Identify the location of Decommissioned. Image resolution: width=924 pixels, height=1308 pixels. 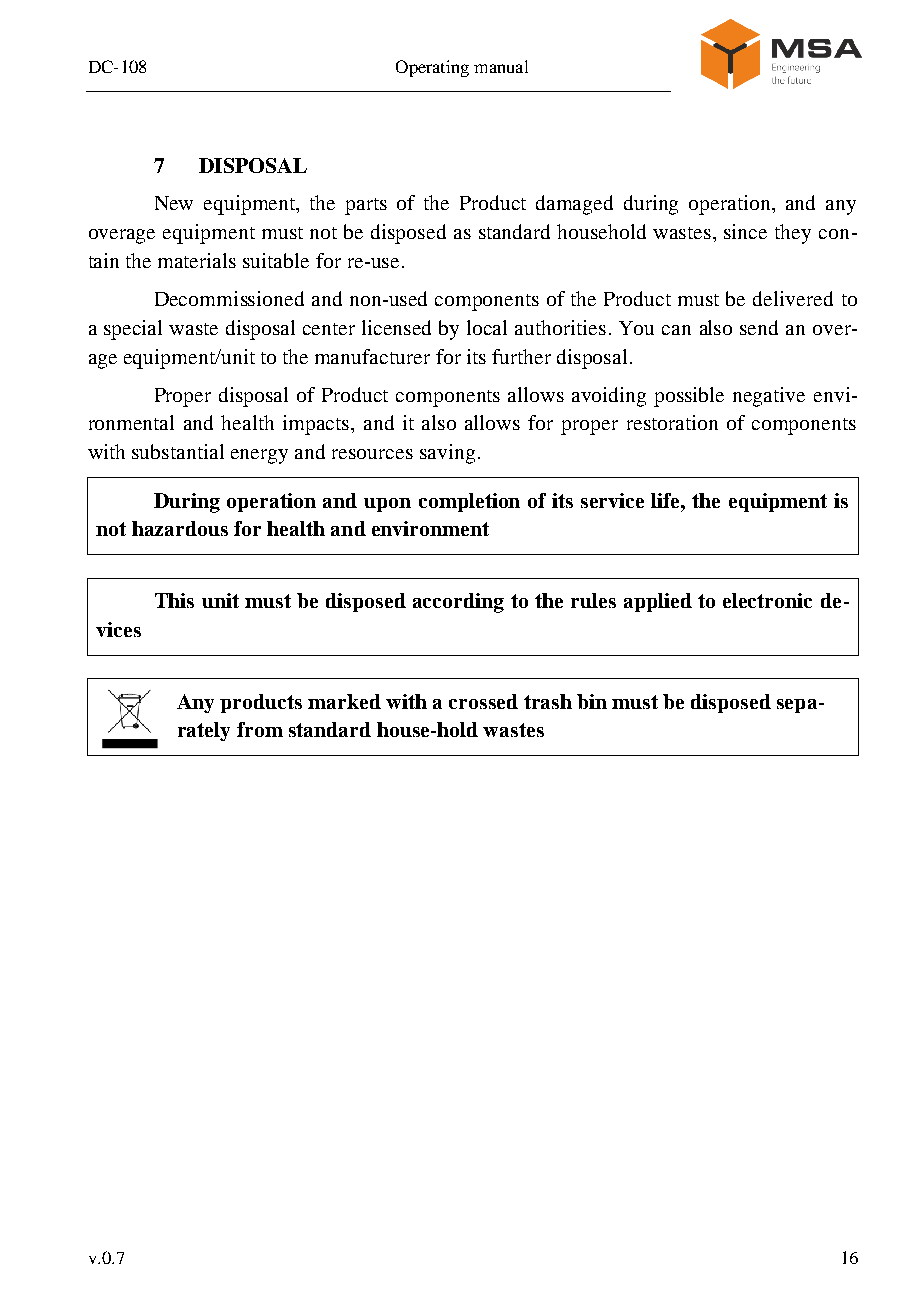
(229, 298).
